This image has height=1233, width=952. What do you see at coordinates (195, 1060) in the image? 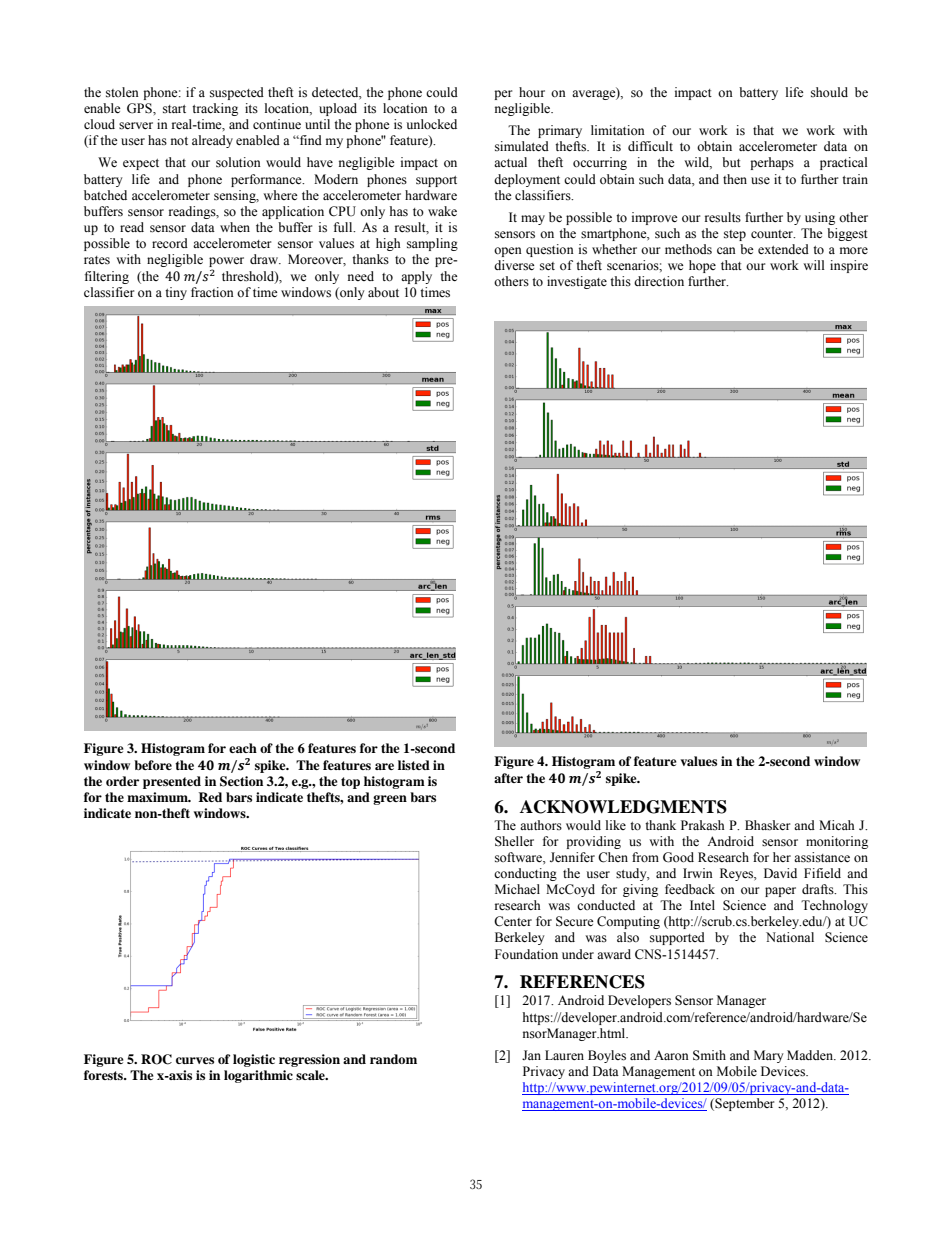
I see `curves` at bounding box center [195, 1060].
